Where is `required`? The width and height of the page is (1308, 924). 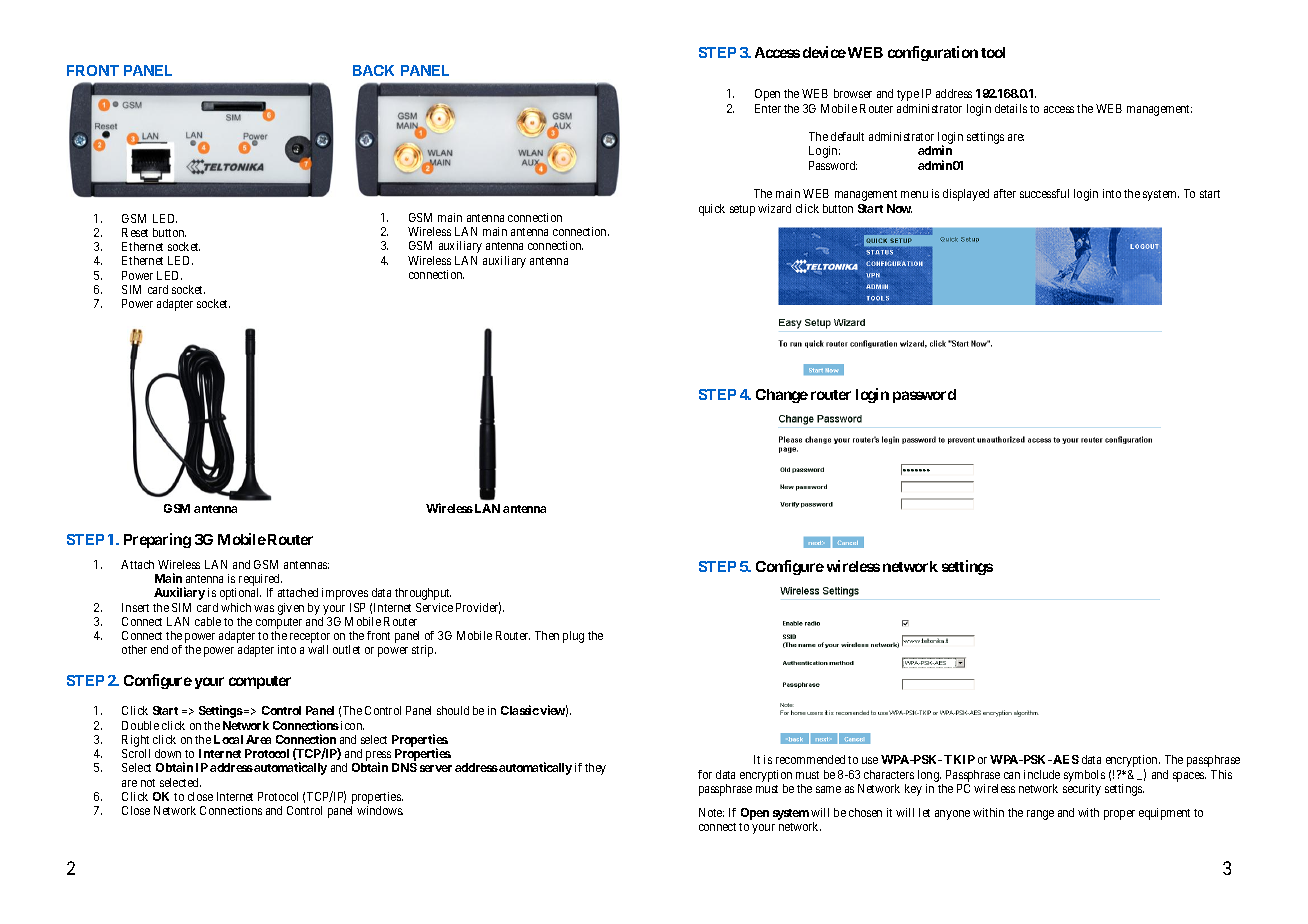 required is located at coordinates (260, 581).
